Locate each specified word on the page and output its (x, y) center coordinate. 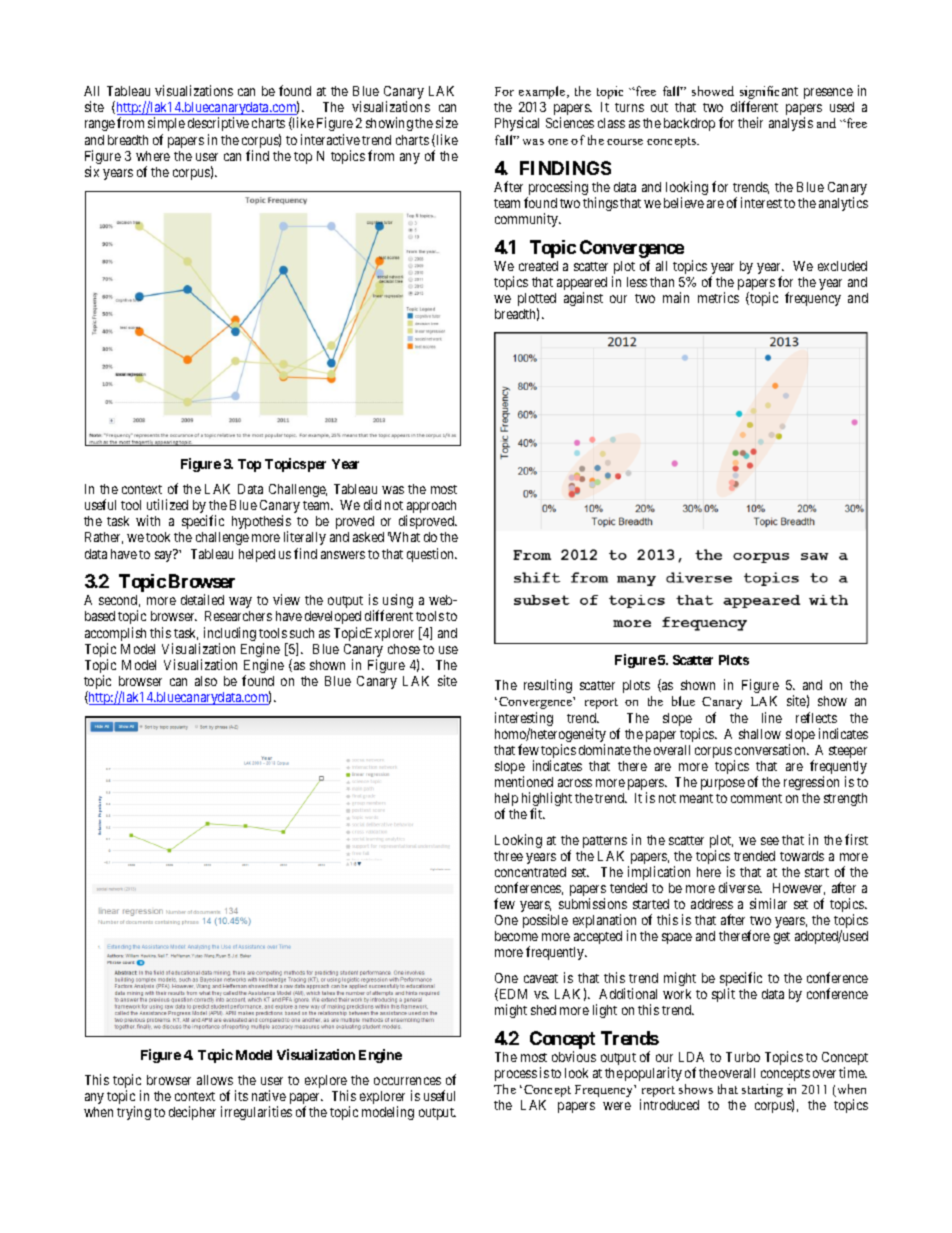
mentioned (524, 781)
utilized (167, 504)
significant (768, 94)
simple (166, 124)
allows (215, 1080)
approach (431, 508)
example (543, 92)
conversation (772, 749)
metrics (718, 297)
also (206, 681)
